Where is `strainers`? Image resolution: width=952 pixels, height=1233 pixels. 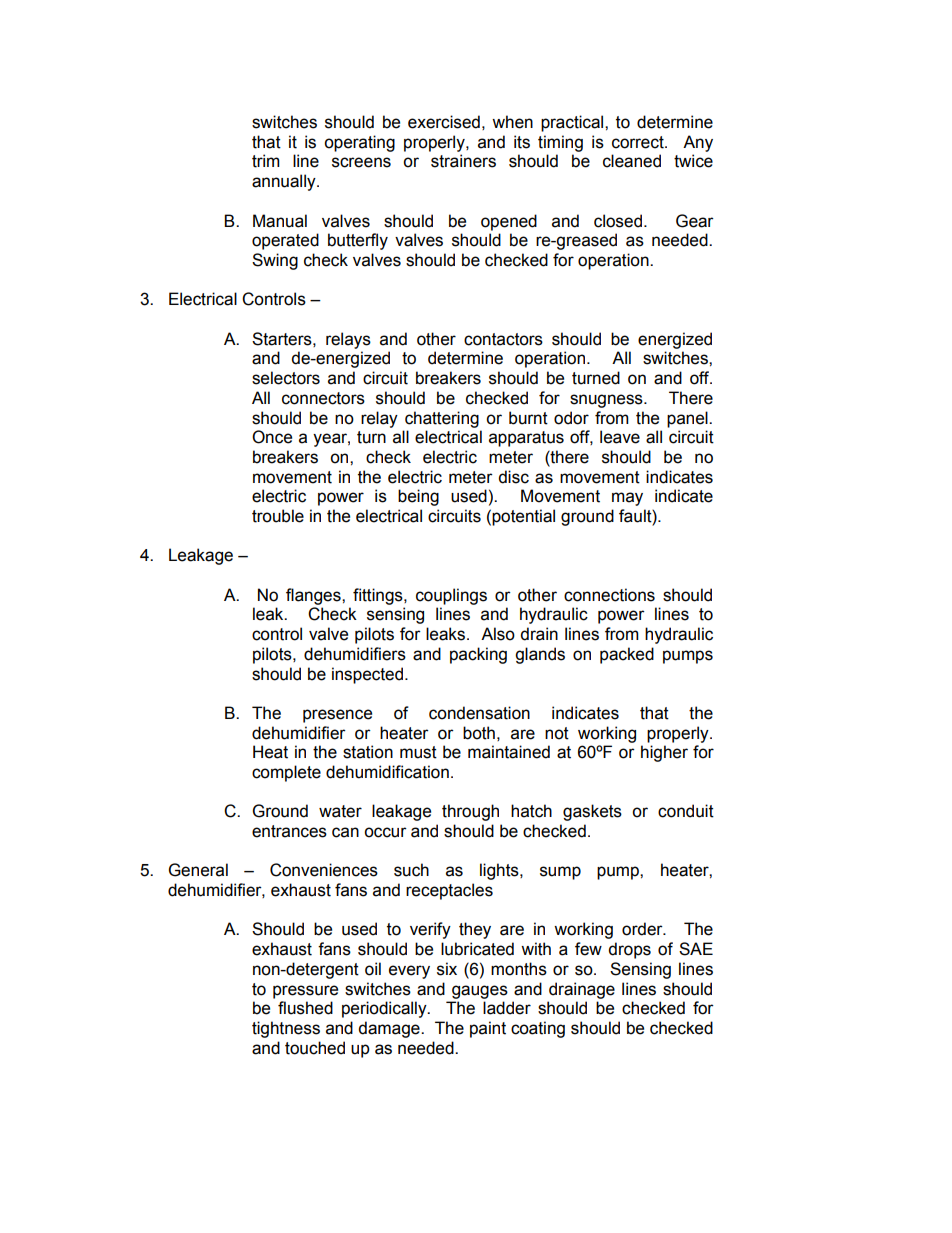
strainers is located at coordinates (463, 161).
